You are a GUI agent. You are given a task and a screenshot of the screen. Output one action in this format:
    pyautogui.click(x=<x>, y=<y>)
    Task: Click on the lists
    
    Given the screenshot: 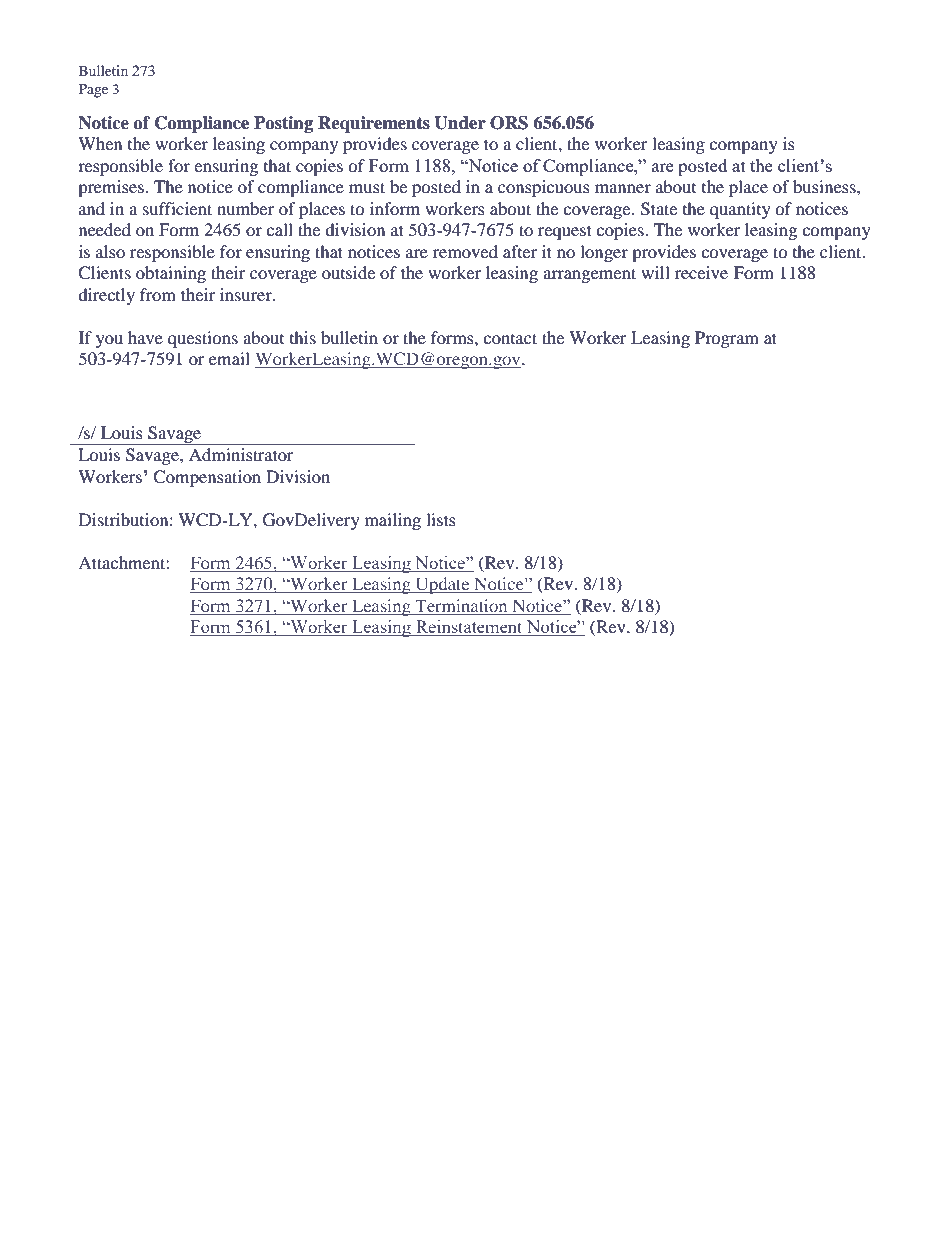 What is the action you would take?
    pyautogui.click(x=441, y=519)
